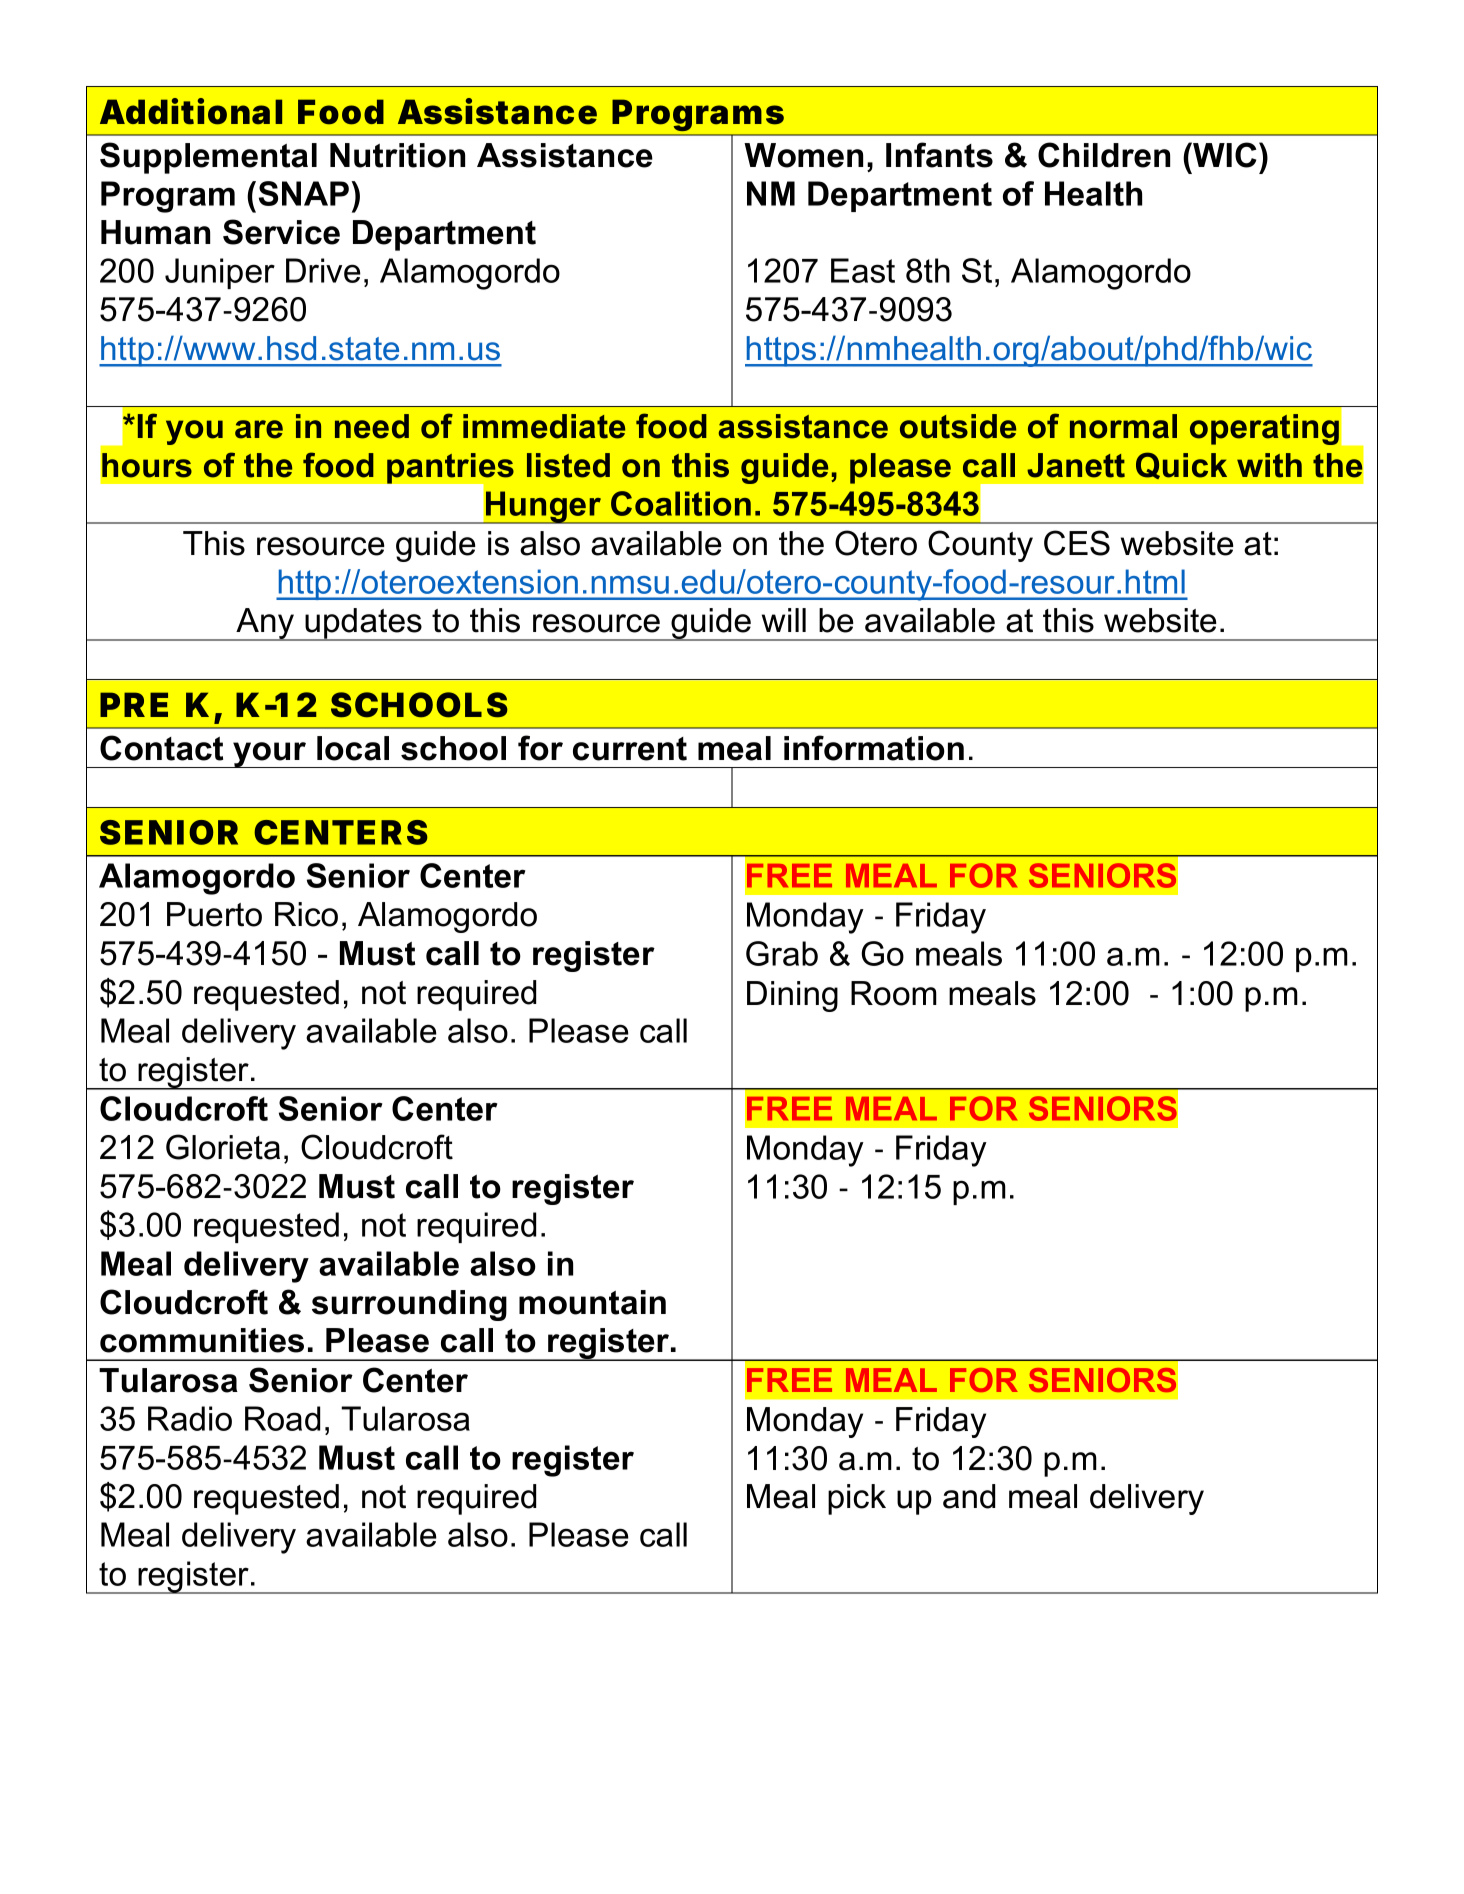 This page has width=1464, height=1894. Describe the element at coordinates (265, 624) in the page. I see `Any` at that location.
